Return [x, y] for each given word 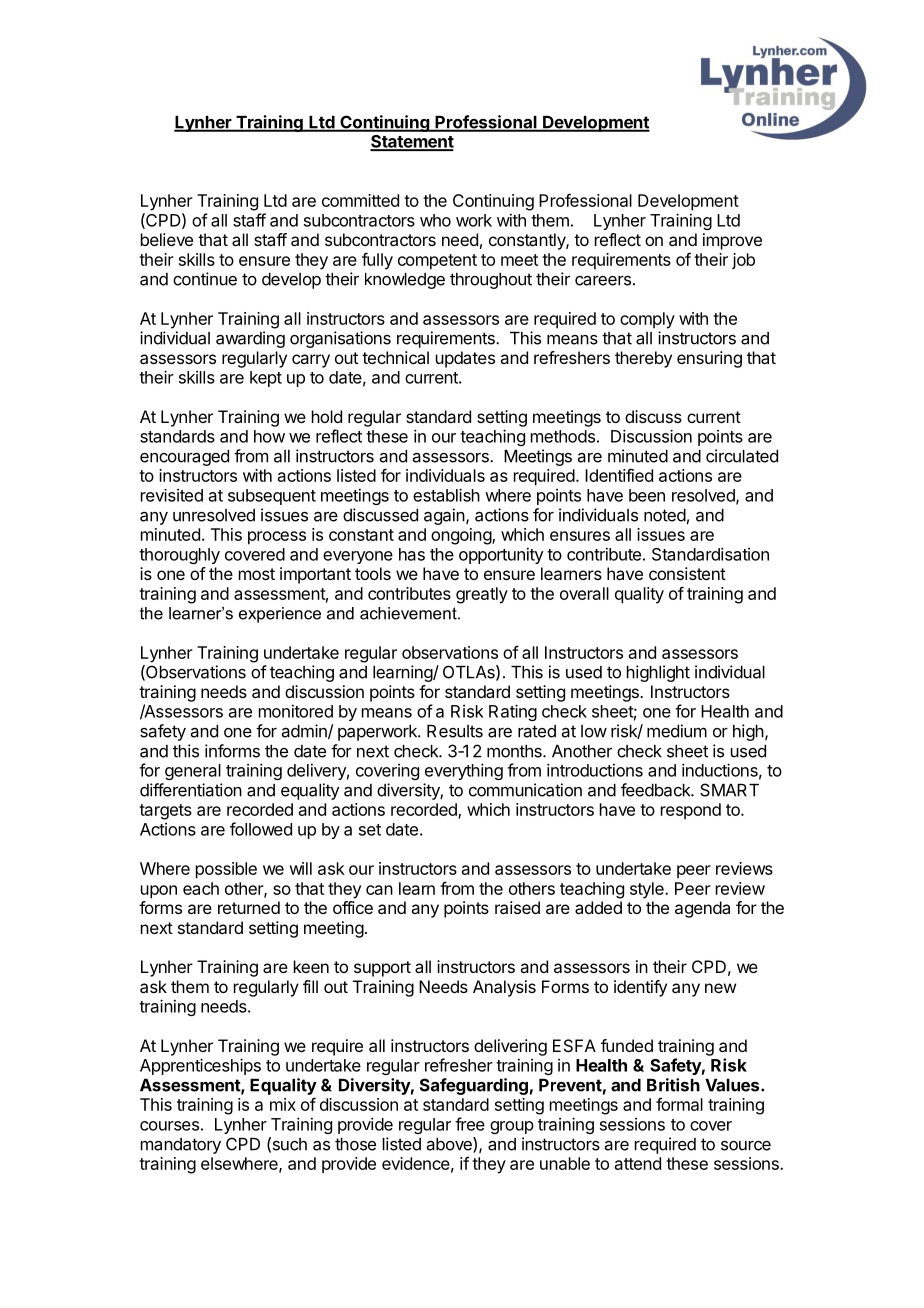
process [277, 538]
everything [464, 771]
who [435, 220]
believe [167, 239]
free [470, 1124]
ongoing [462, 536]
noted [665, 515]
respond [691, 811]
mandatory [181, 1146]
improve [732, 241]
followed [261, 829]
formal [679, 1104]
